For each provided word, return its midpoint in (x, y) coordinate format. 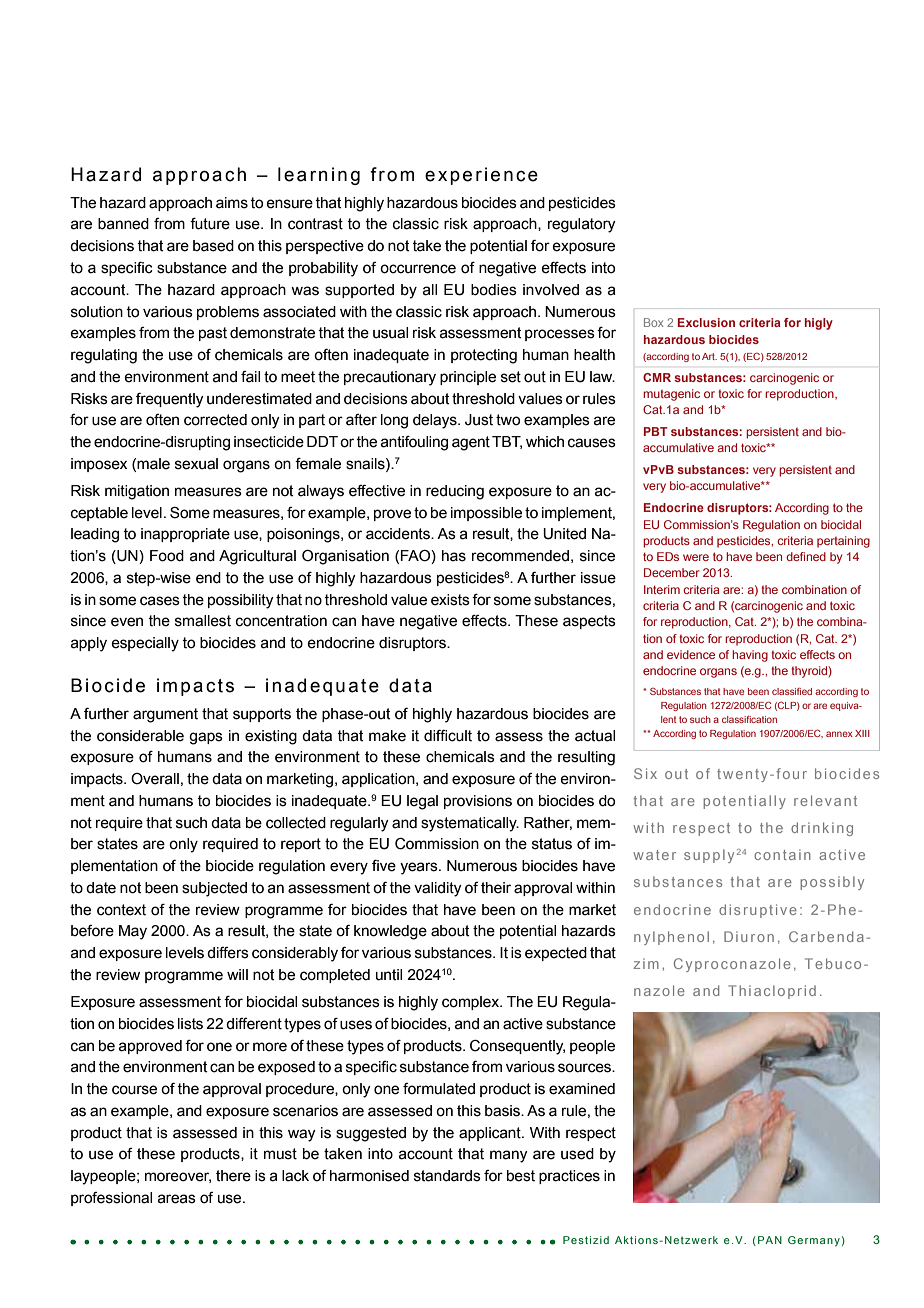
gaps (206, 738)
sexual (196, 464)
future (210, 224)
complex (472, 1003)
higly (819, 324)
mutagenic (671, 395)
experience (481, 176)
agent (471, 443)
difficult (448, 736)
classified (792, 691)
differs (228, 953)
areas (177, 1199)
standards (447, 1176)
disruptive (758, 911)
